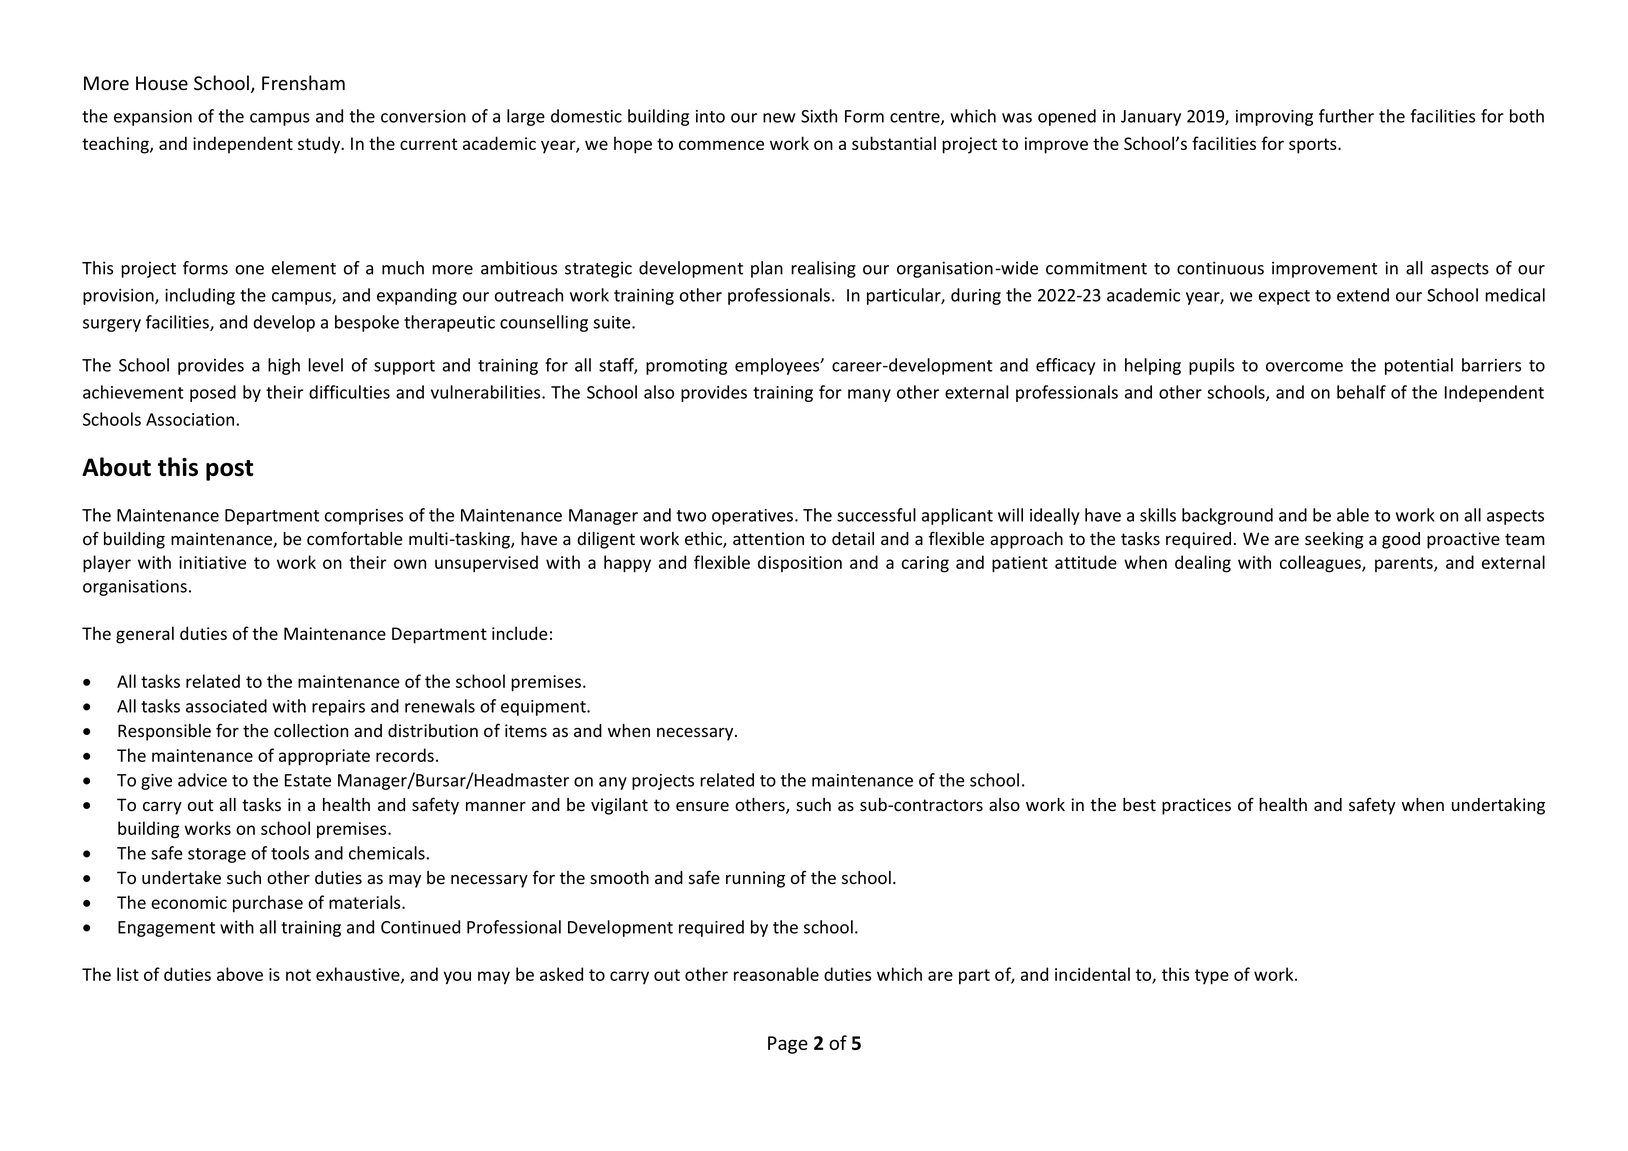 The width and height of the screenshot is (1628, 1151). What do you see at coordinates (702, 806) in the screenshot?
I see `ensure` at bounding box center [702, 806].
